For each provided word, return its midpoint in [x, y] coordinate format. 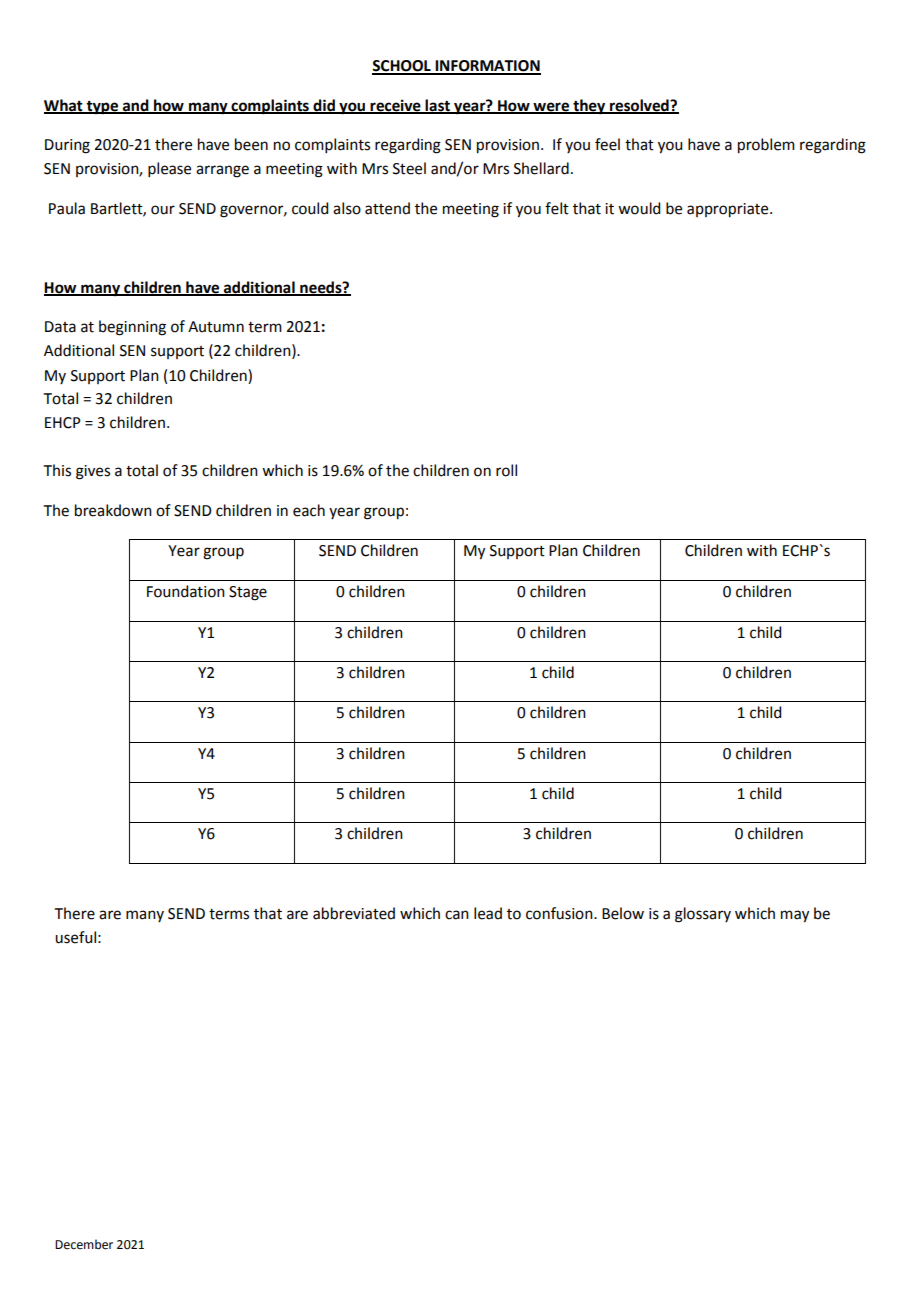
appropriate [729, 210]
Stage [248, 593]
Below [623, 913]
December [84, 1244]
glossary [703, 915]
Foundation [186, 591]
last [438, 106]
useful [75, 937]
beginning [132, 328]
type [102, 108]
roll [506, 470]
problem [766, 146]
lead [488, 913]
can [457, 915]
